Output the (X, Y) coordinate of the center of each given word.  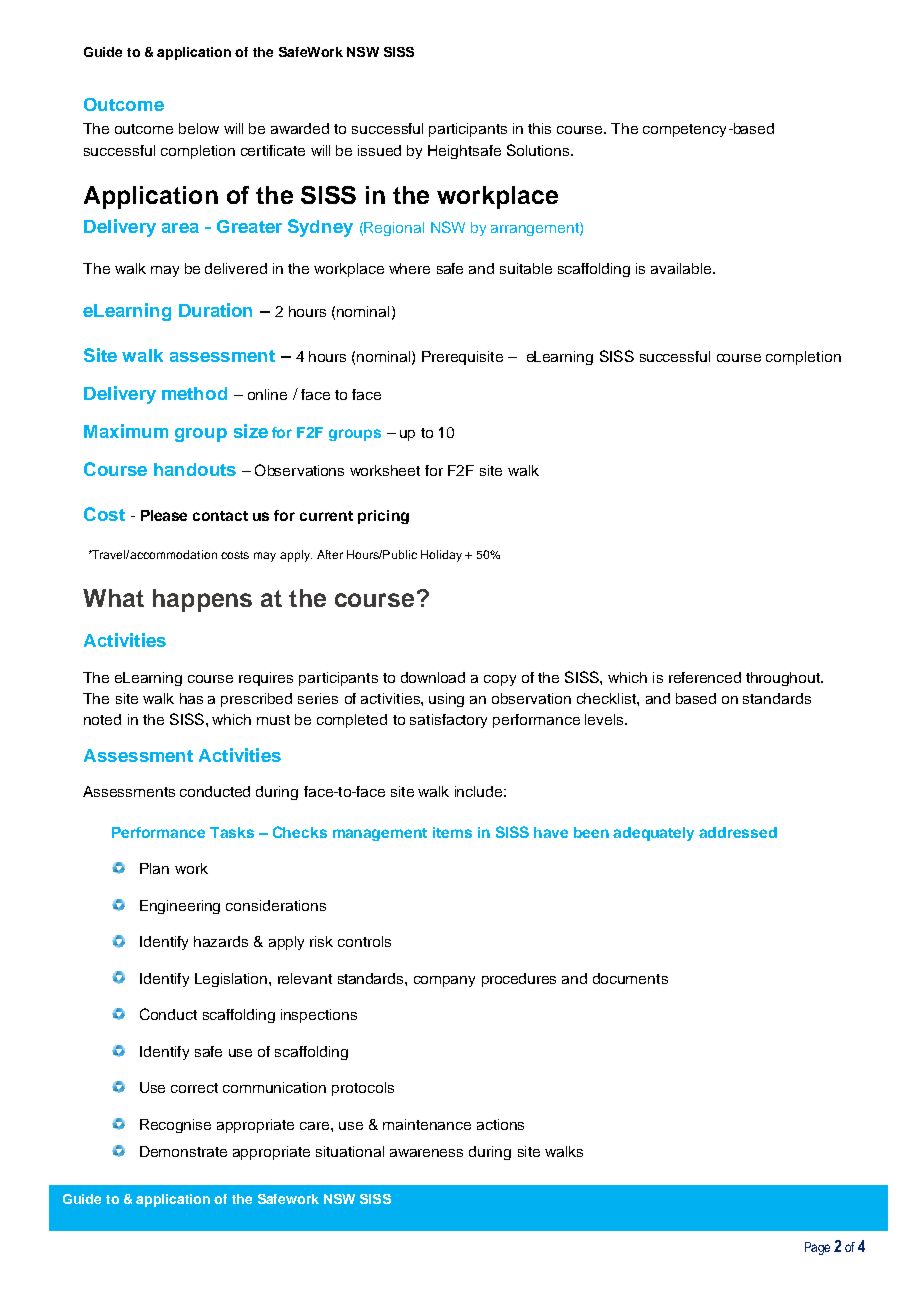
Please (164, 515)
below (199, 128)
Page (817, 1248)
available (682, 268)
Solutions (539, 150)
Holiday (441, 556)
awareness (426, 1153)
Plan (154, 868)
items (452, 832)
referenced (705, 677)
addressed (738, 832)
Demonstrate (183, 1151)
